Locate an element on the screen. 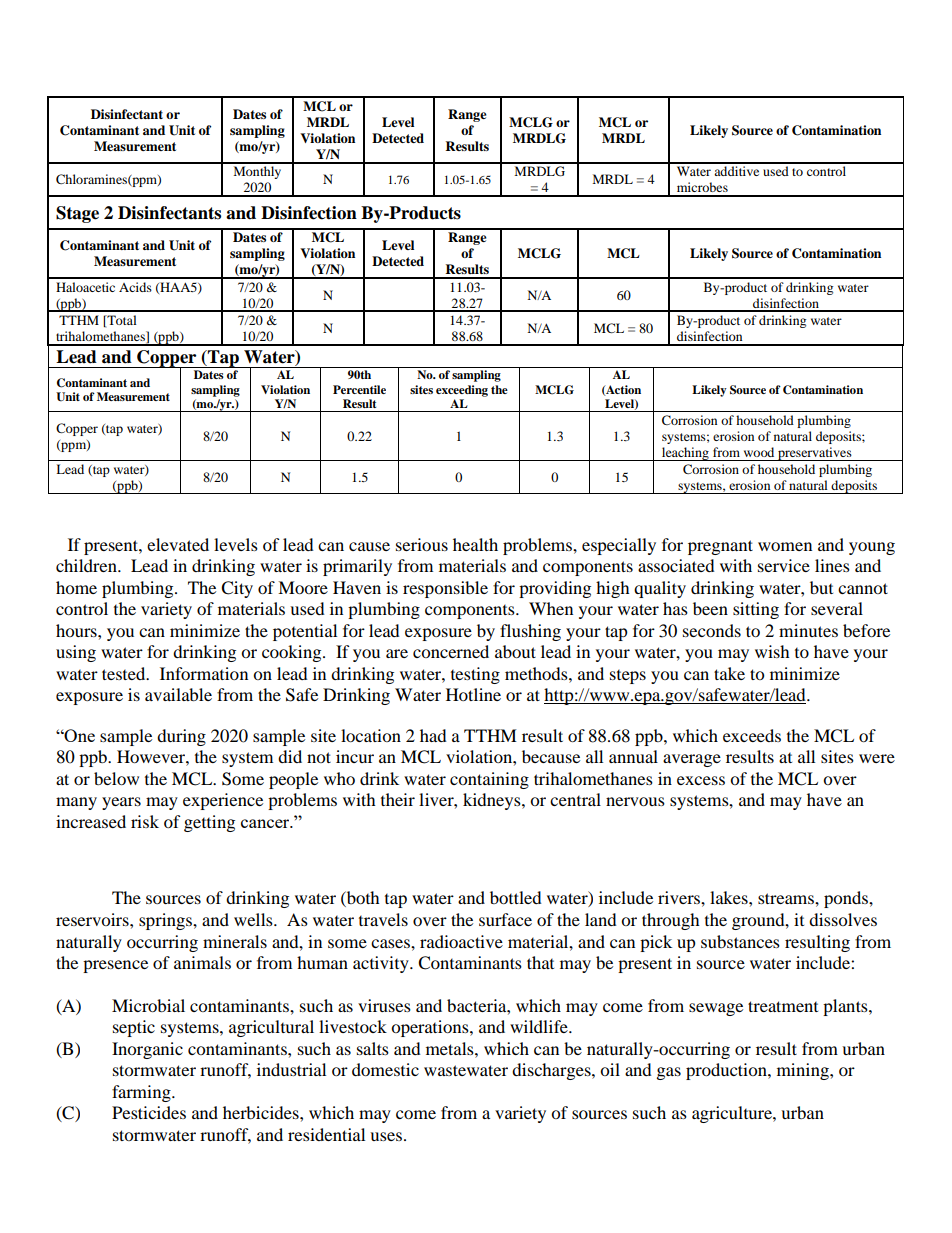 The image size is (952, 1233). Information is located at coordinates (204, 673).
